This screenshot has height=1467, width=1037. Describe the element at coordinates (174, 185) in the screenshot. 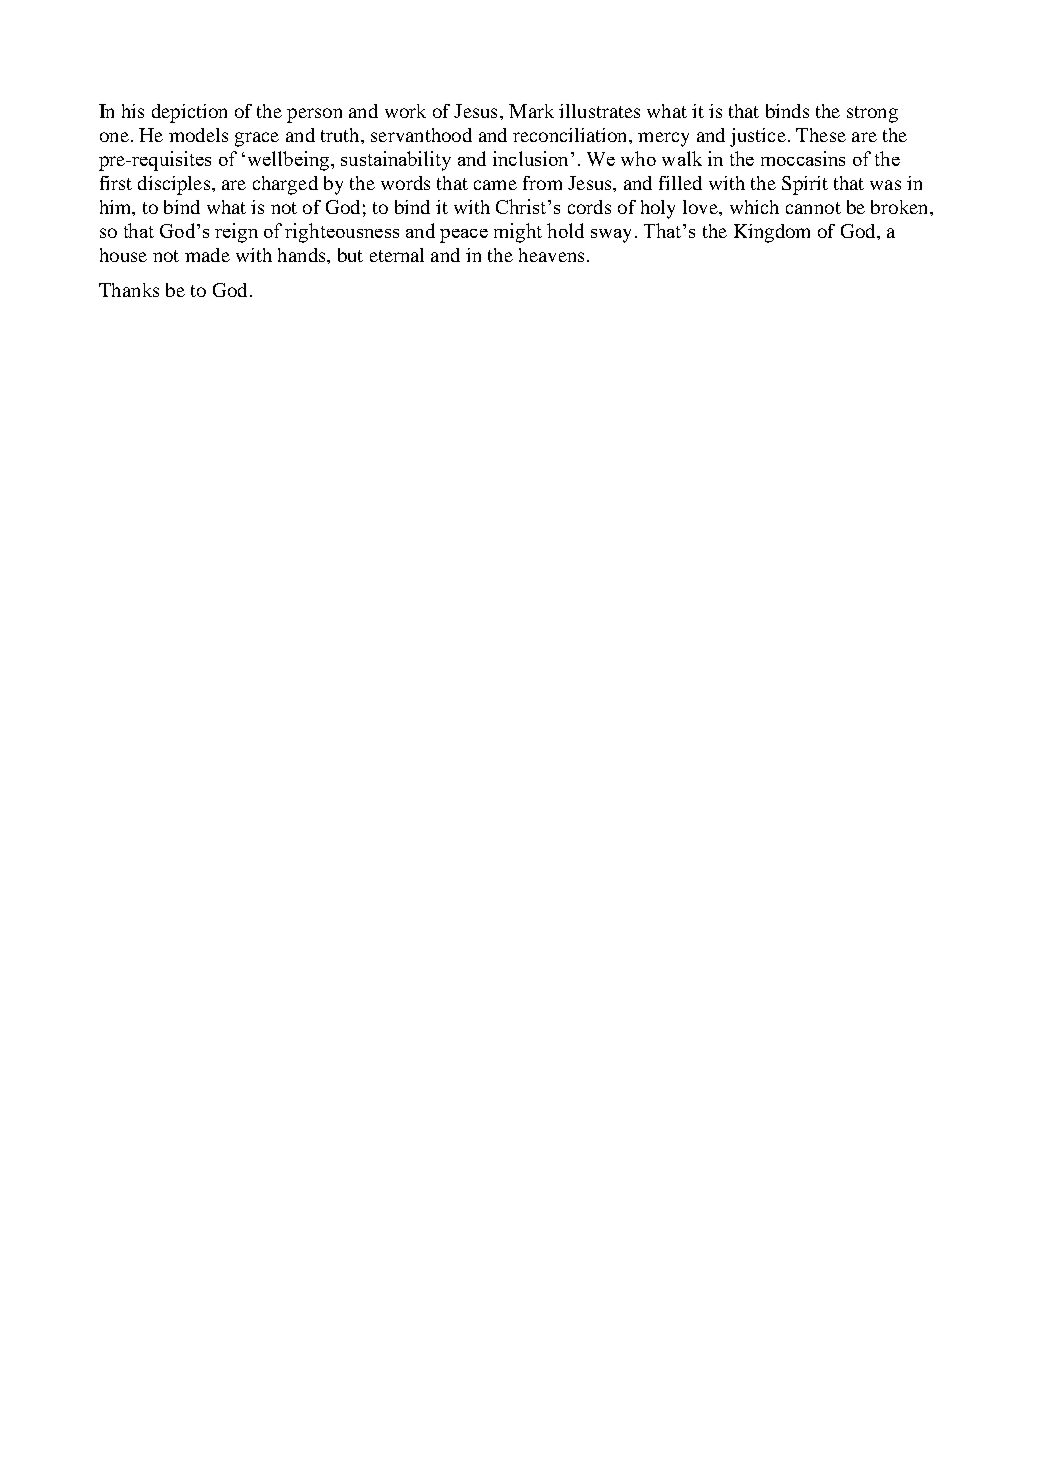

I see `disciples` at that location.
